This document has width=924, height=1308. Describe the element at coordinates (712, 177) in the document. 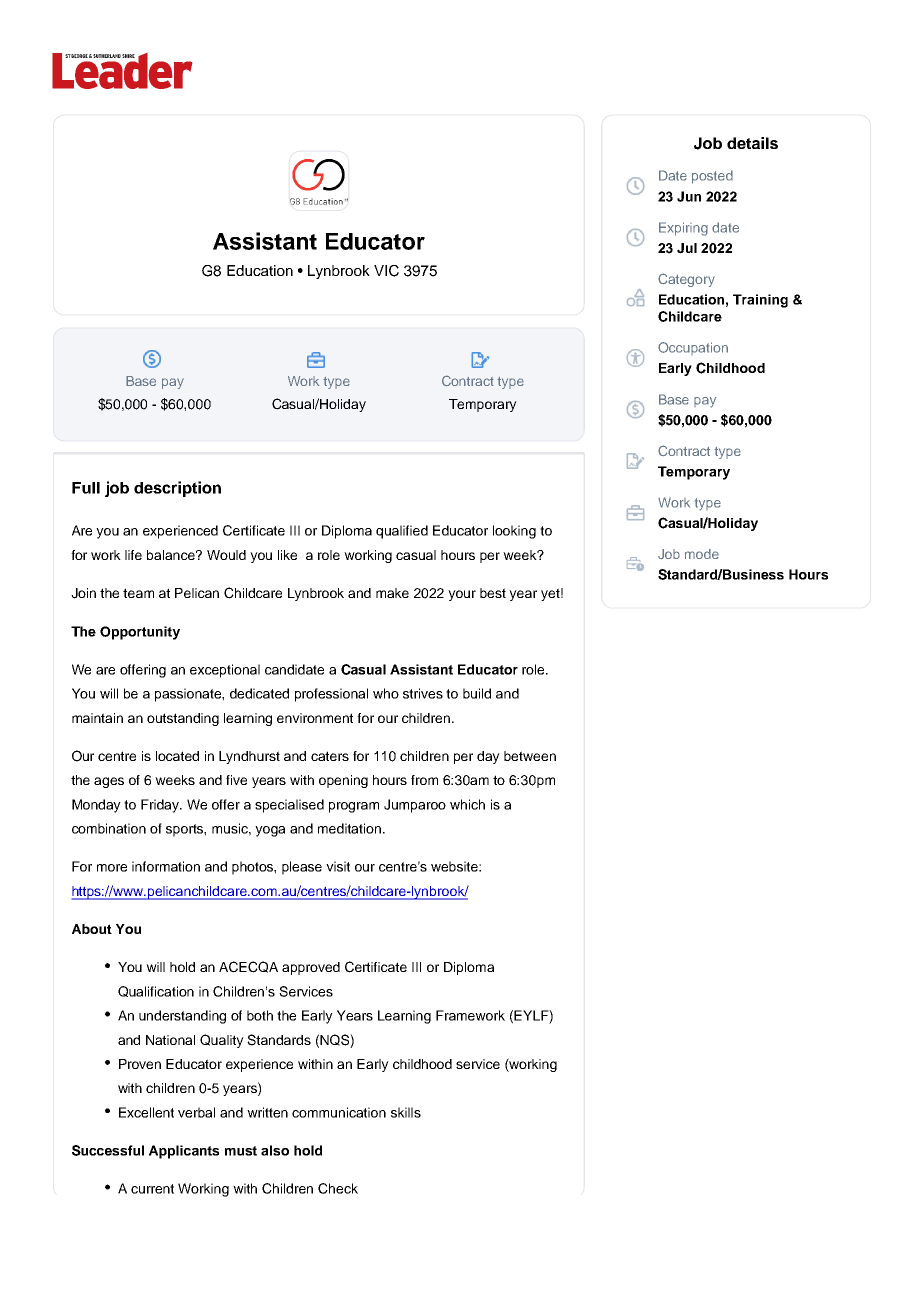

I see `posted` at that location.
